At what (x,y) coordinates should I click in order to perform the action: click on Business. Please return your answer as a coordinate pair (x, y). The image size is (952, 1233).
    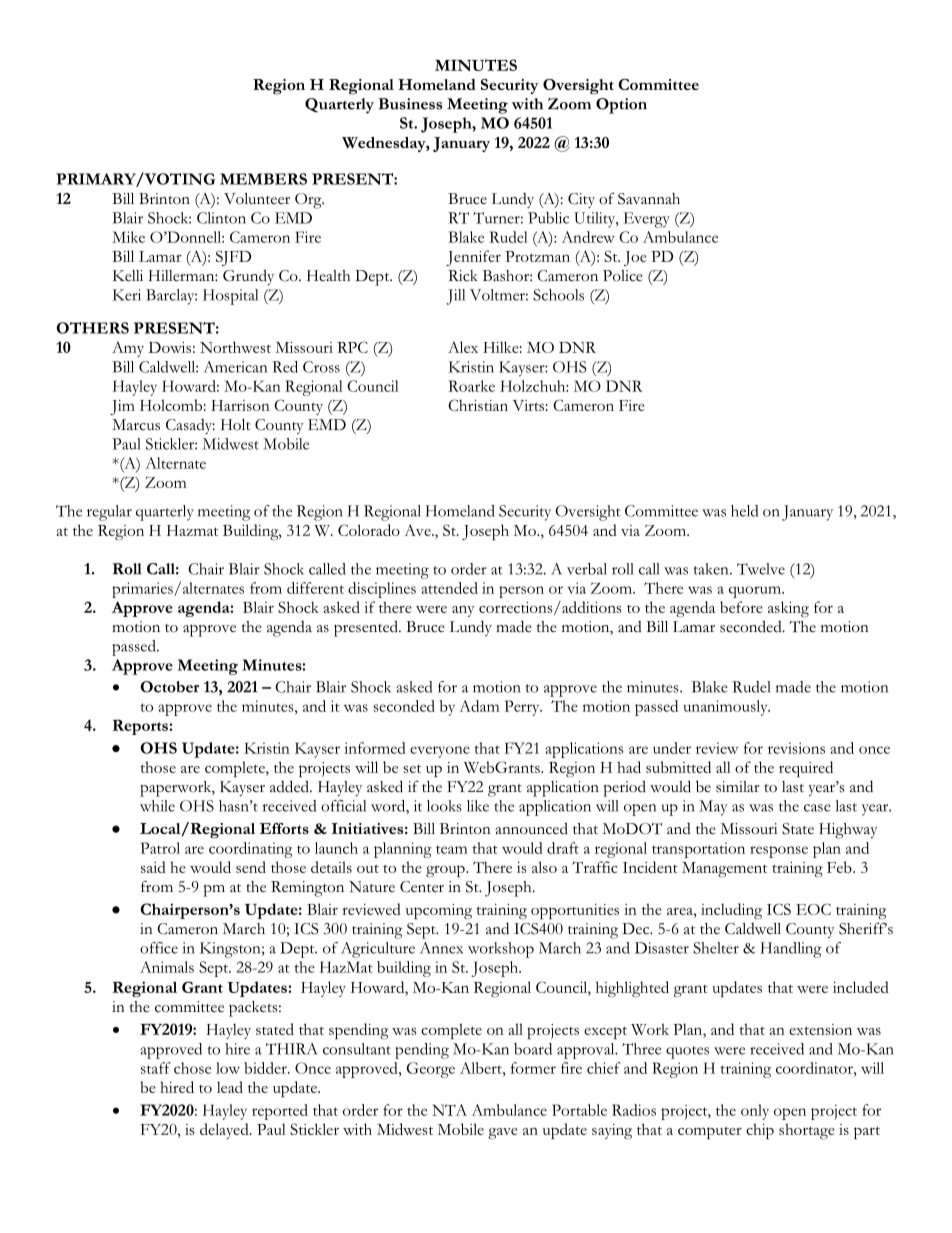
    Looking at the image, I should click on (410, 104).
